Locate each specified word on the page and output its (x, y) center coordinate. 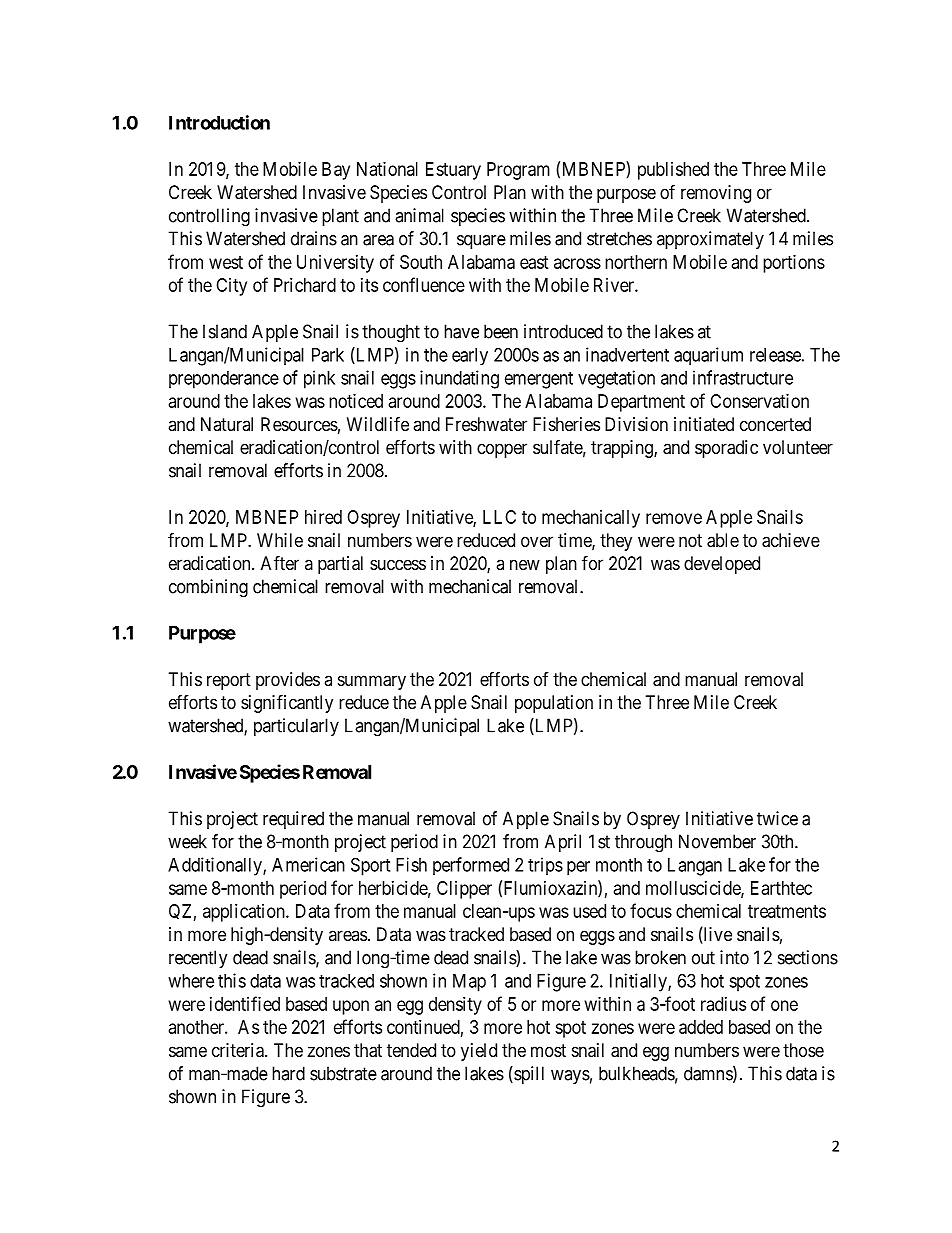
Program (518, 171)
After (280, 562)
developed (722, 565)
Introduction (219, 122)
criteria (239, 1050)
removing (716, 194)
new (525, 564)
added (701, 1027)
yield (479, 1052)
